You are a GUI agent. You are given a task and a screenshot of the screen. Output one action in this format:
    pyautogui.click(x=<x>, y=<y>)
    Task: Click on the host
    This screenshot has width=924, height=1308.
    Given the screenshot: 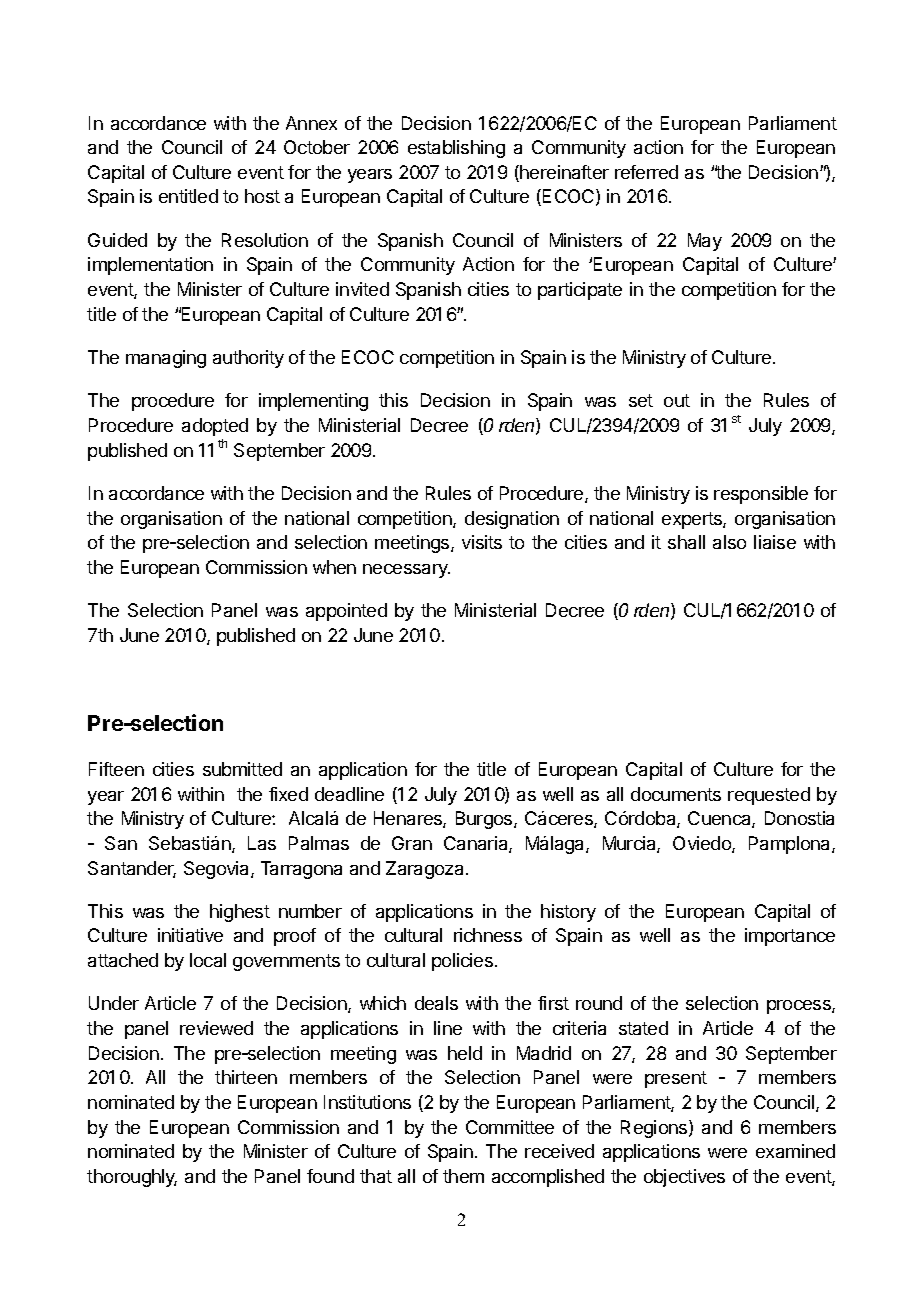 What is the action you would take?
    pyautogui.click(x=262, y=196)
